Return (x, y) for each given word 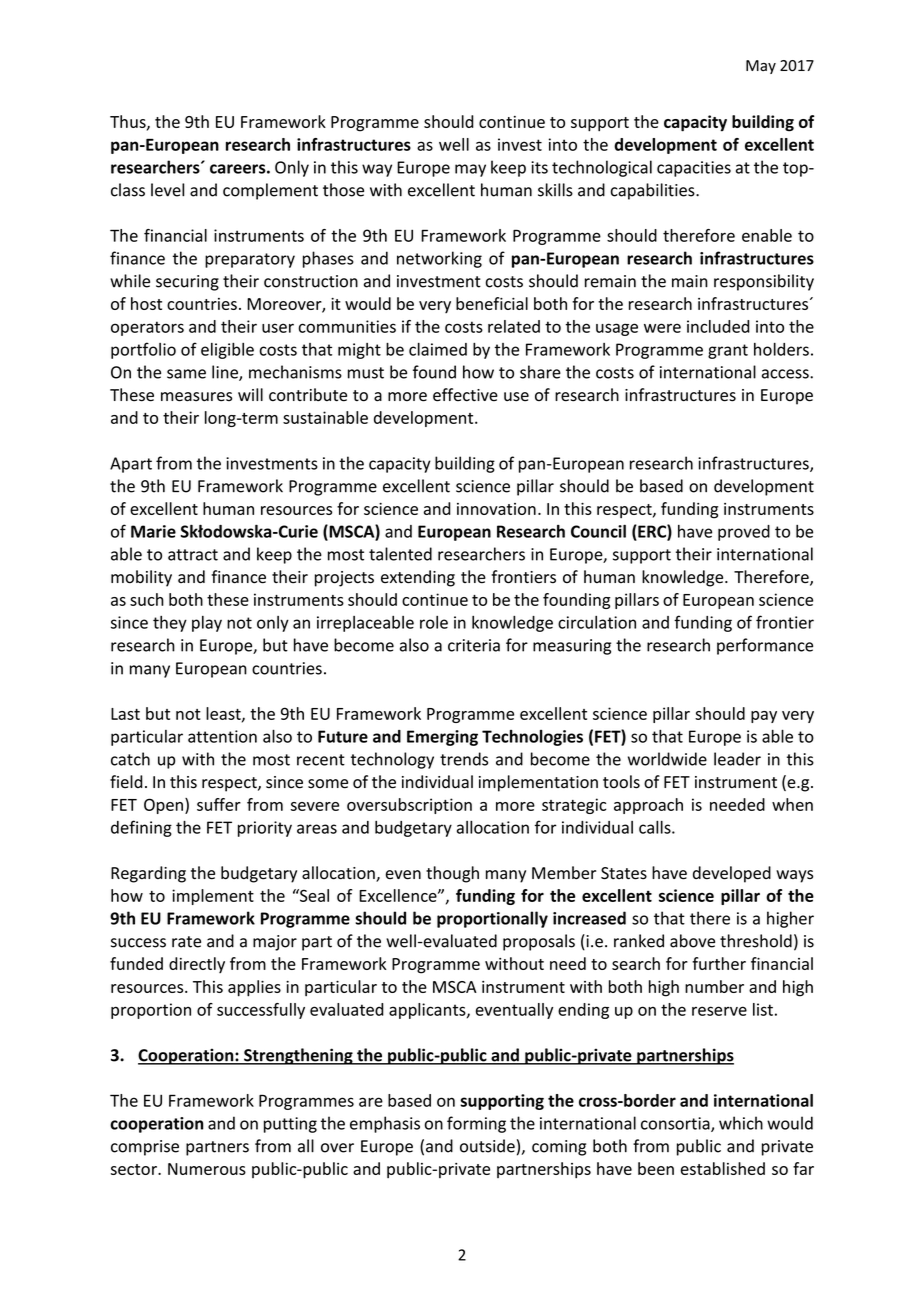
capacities (694, 169)
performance (765, 646)
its (539, 167)
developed (732, 874)
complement (270, 191)
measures (196, 397)
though (452, 874)
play (207, 624)
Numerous (207, 1169)
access (786, 374)
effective (465, 395)
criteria (474, 645)
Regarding (148, 874)
